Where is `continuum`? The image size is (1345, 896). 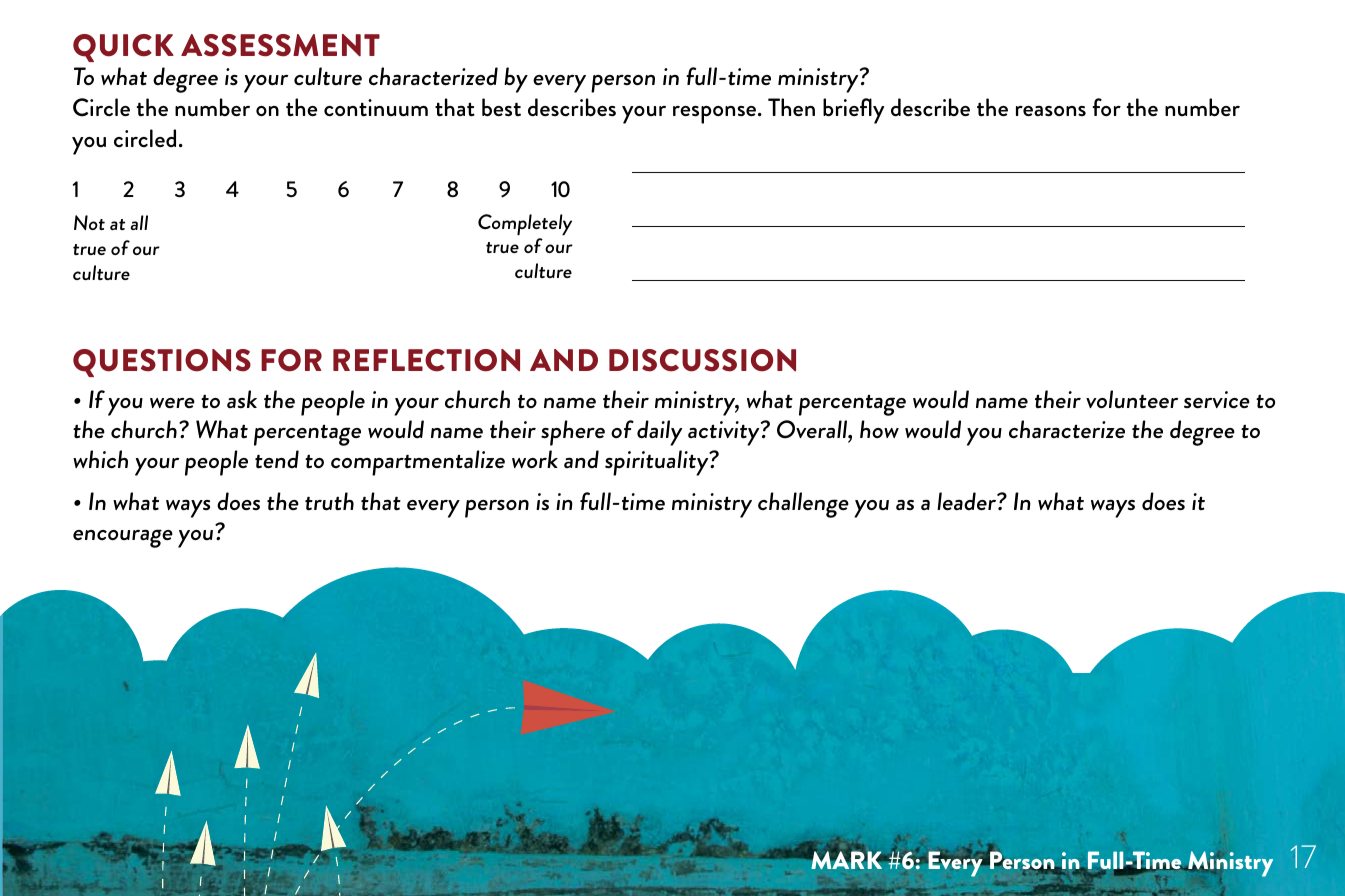 continuum is located at coordinates (376, 108).
